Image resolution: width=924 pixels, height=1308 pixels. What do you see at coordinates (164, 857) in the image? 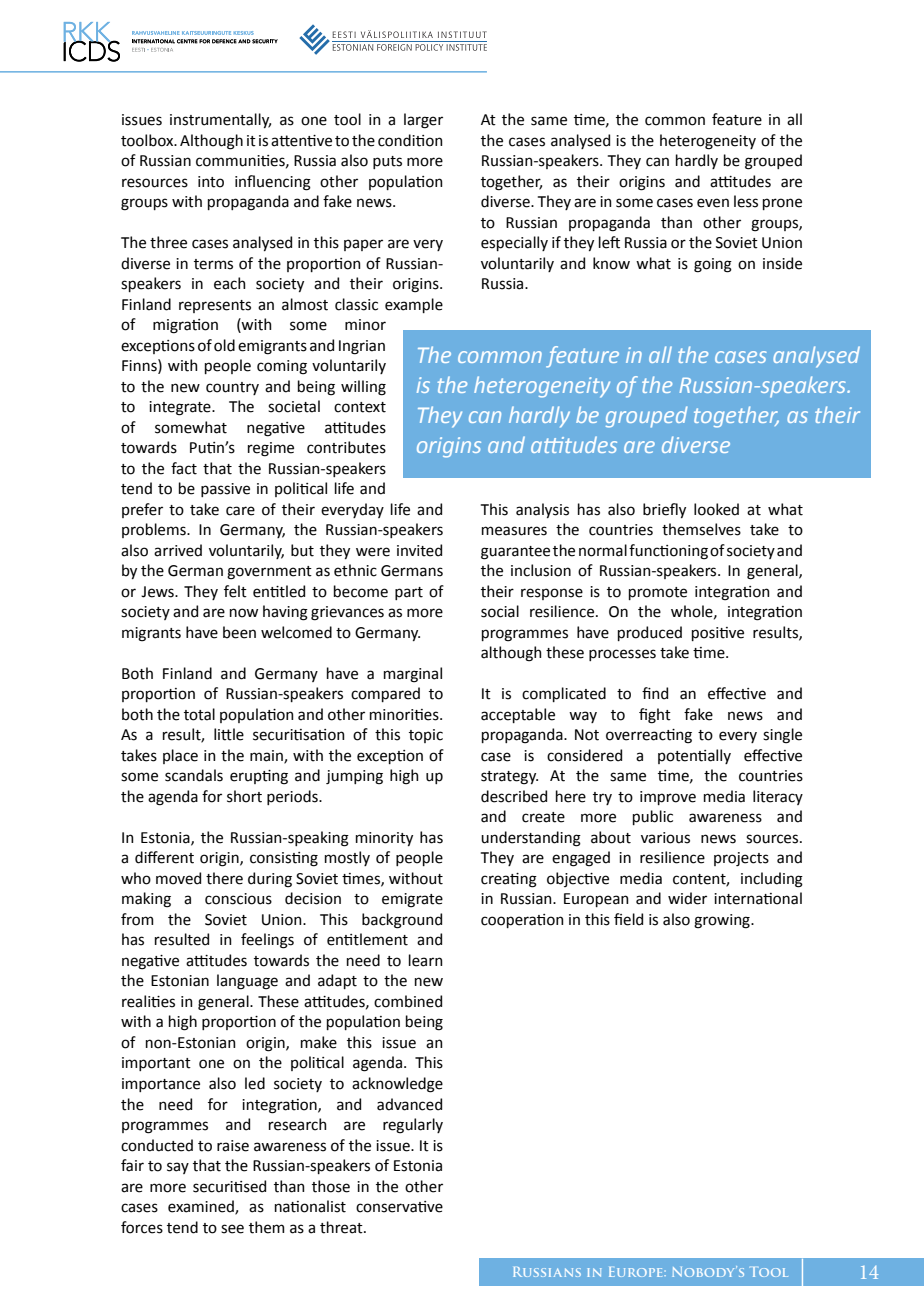
I see `different` at bounding box center [164, 857].
